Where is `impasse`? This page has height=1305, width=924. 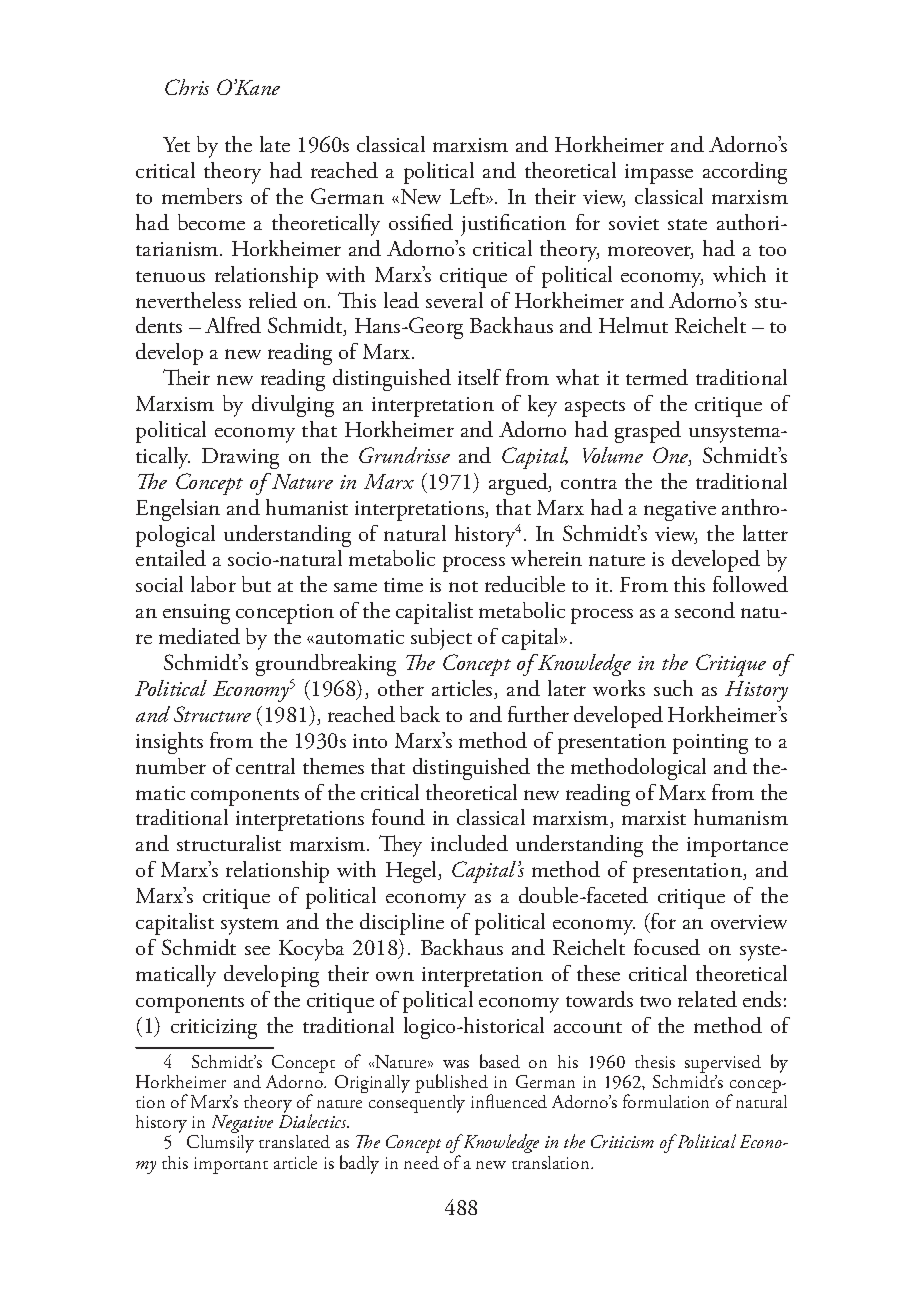
impasse is located at coordinates (659, 174).
